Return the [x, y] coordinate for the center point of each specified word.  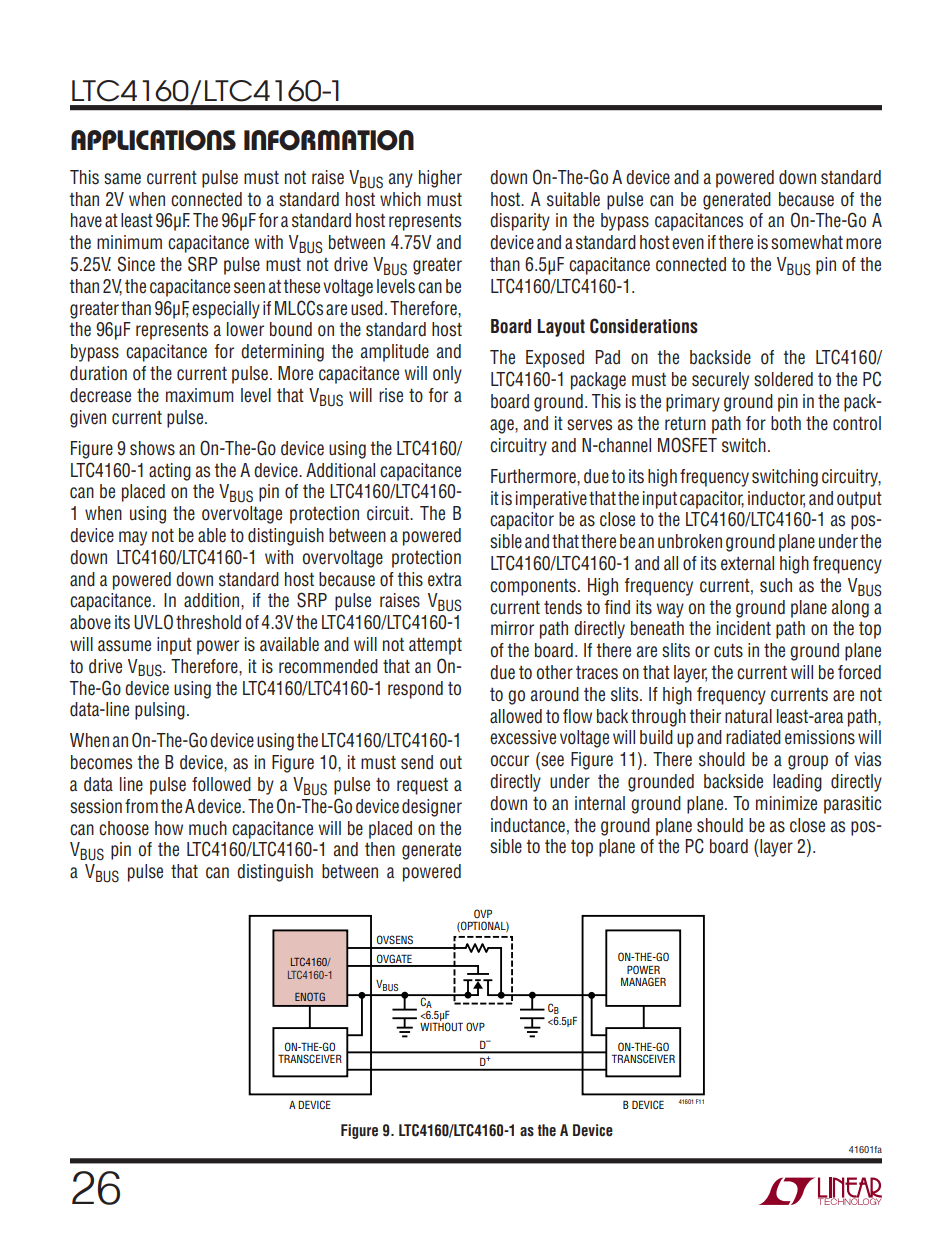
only [447, 375]
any [401, 180]
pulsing [160, 711]
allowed [516, 716]
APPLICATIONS [153, 140]
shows [152, 448]
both [786, 423]
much [208, 828]
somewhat [807, 242]
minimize [786, 803]
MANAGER [643, 981]
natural [748, 716]
